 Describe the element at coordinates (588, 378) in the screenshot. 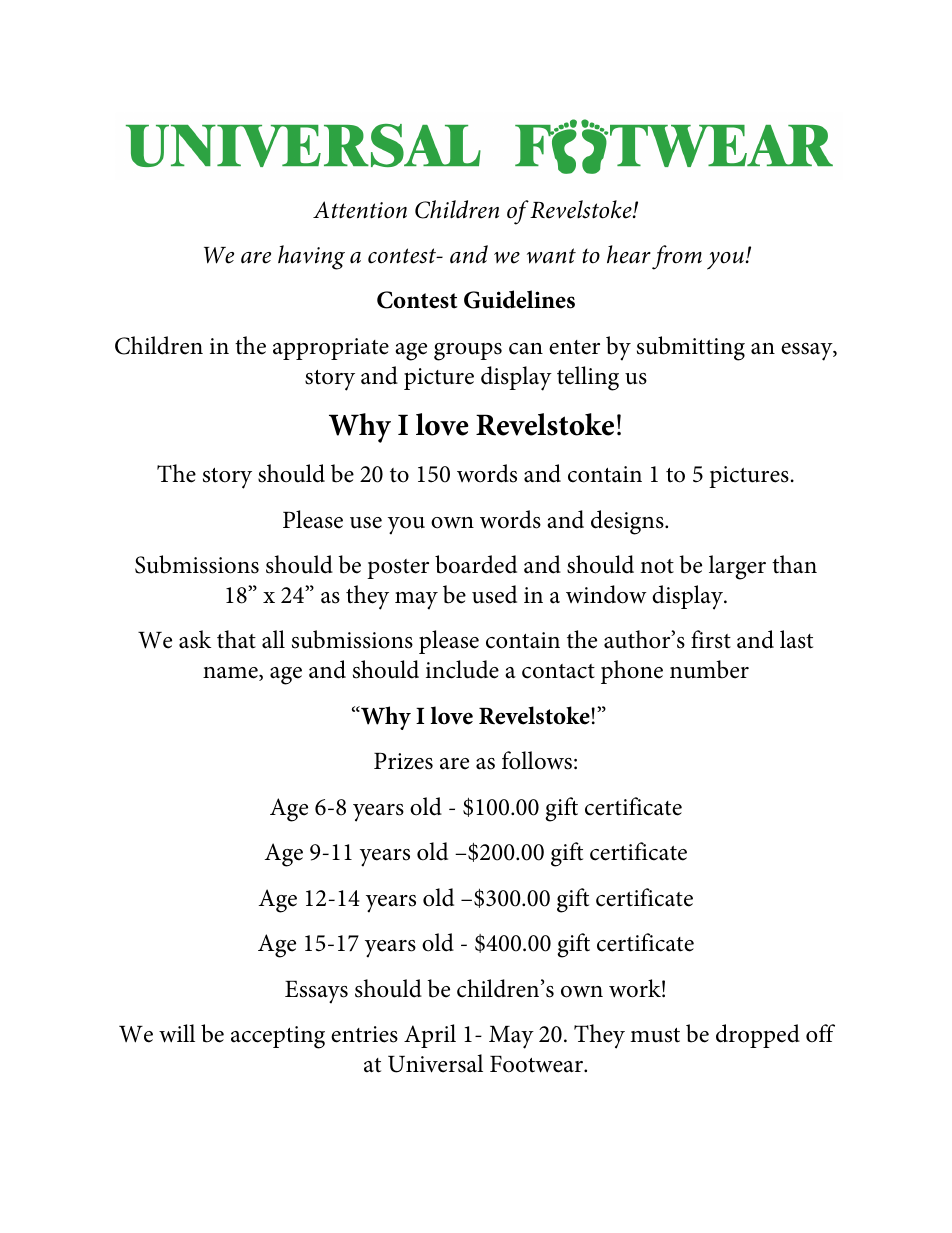

I see `telling` at that location.
